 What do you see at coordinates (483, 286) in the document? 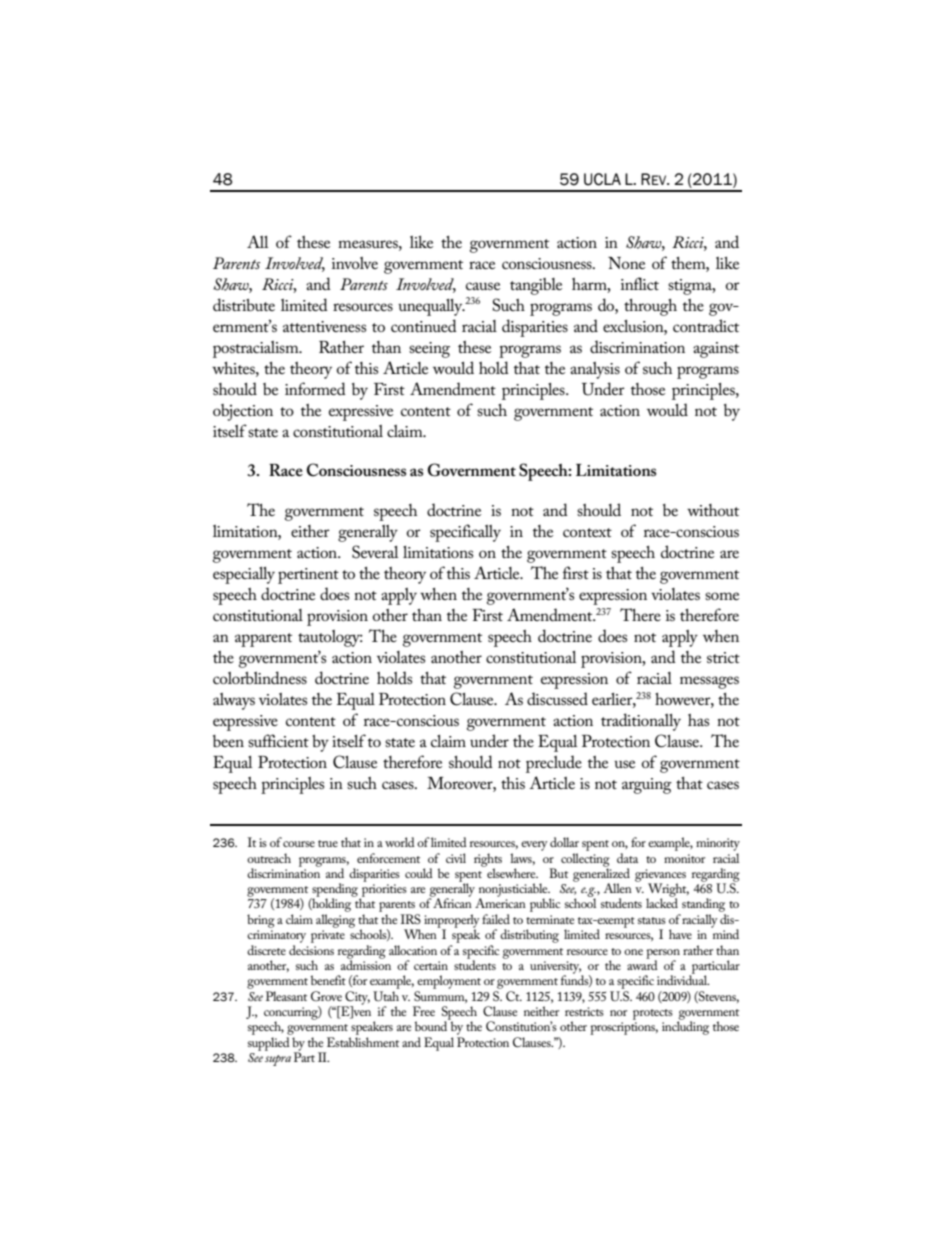
I see `cause` at bounding box center [483, 286].
